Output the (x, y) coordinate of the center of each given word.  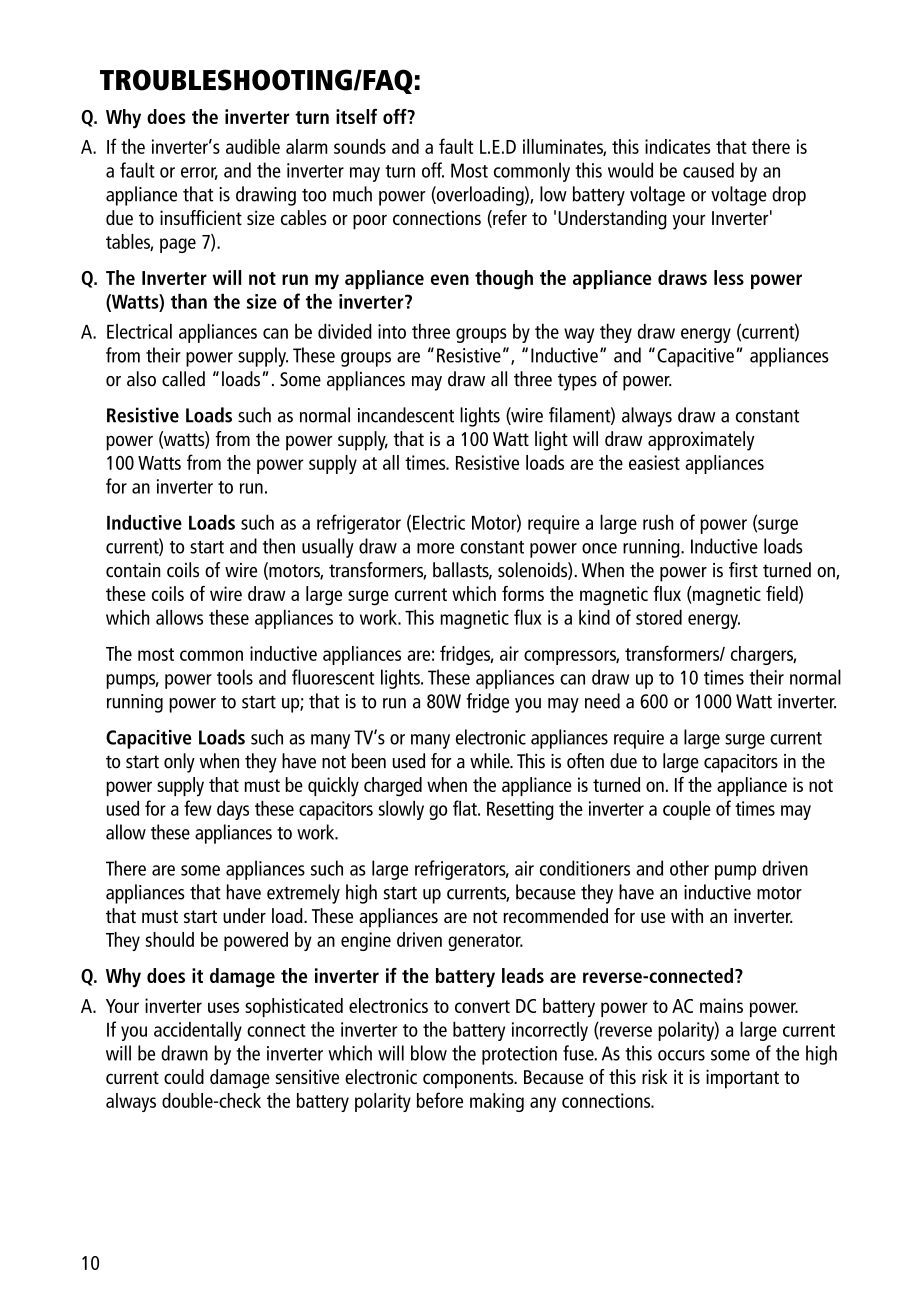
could (184, 1076)
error (199, 173)
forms (523, 593)
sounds (360, 146)
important (742, 1079)
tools (235, 677)
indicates (678, 146)
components (469, 1080)
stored (659, 617)
